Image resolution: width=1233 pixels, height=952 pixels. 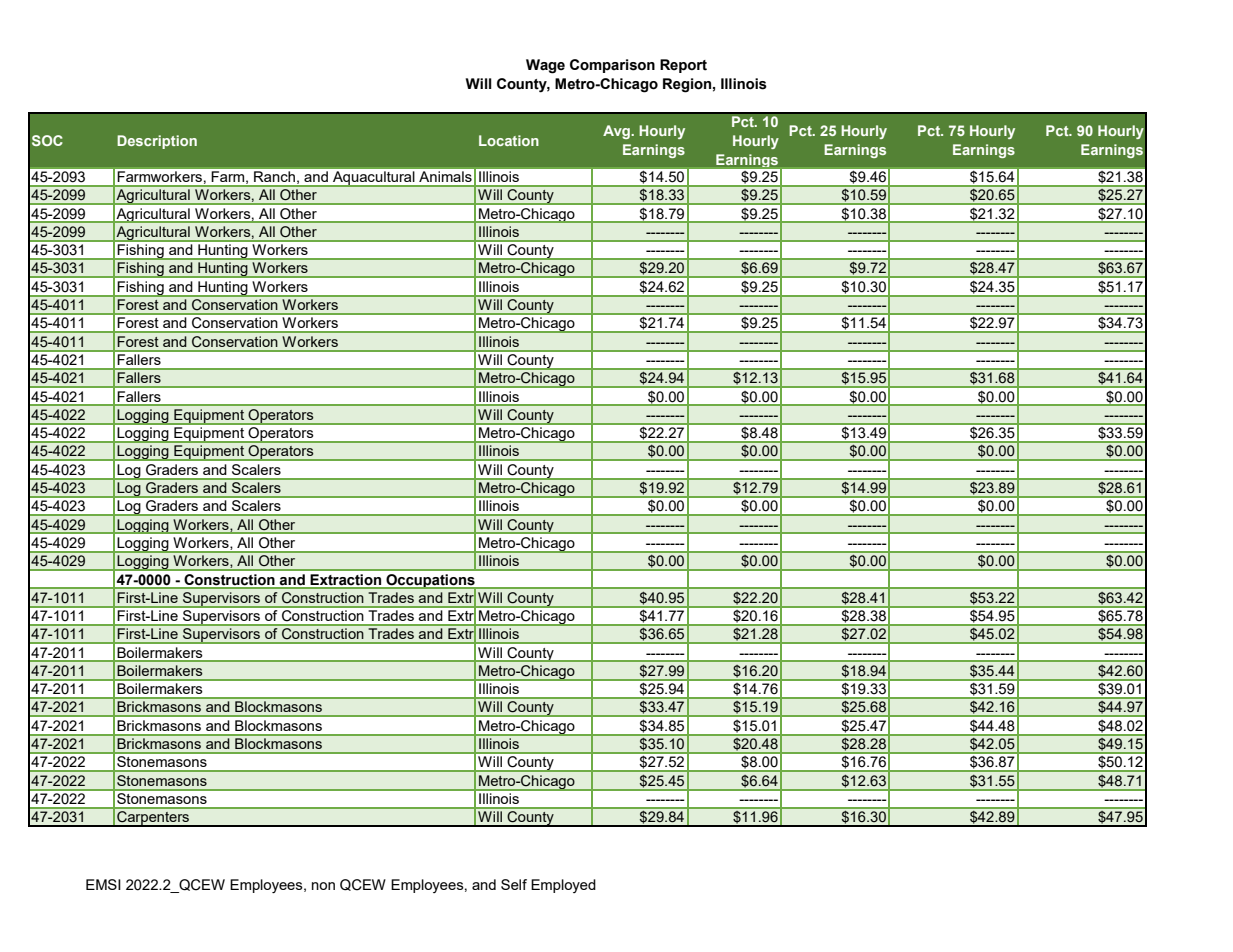 What do you see at coordinates (157, 142) in the screenshot?
I see `Description` at bounding box center [157, 142].
